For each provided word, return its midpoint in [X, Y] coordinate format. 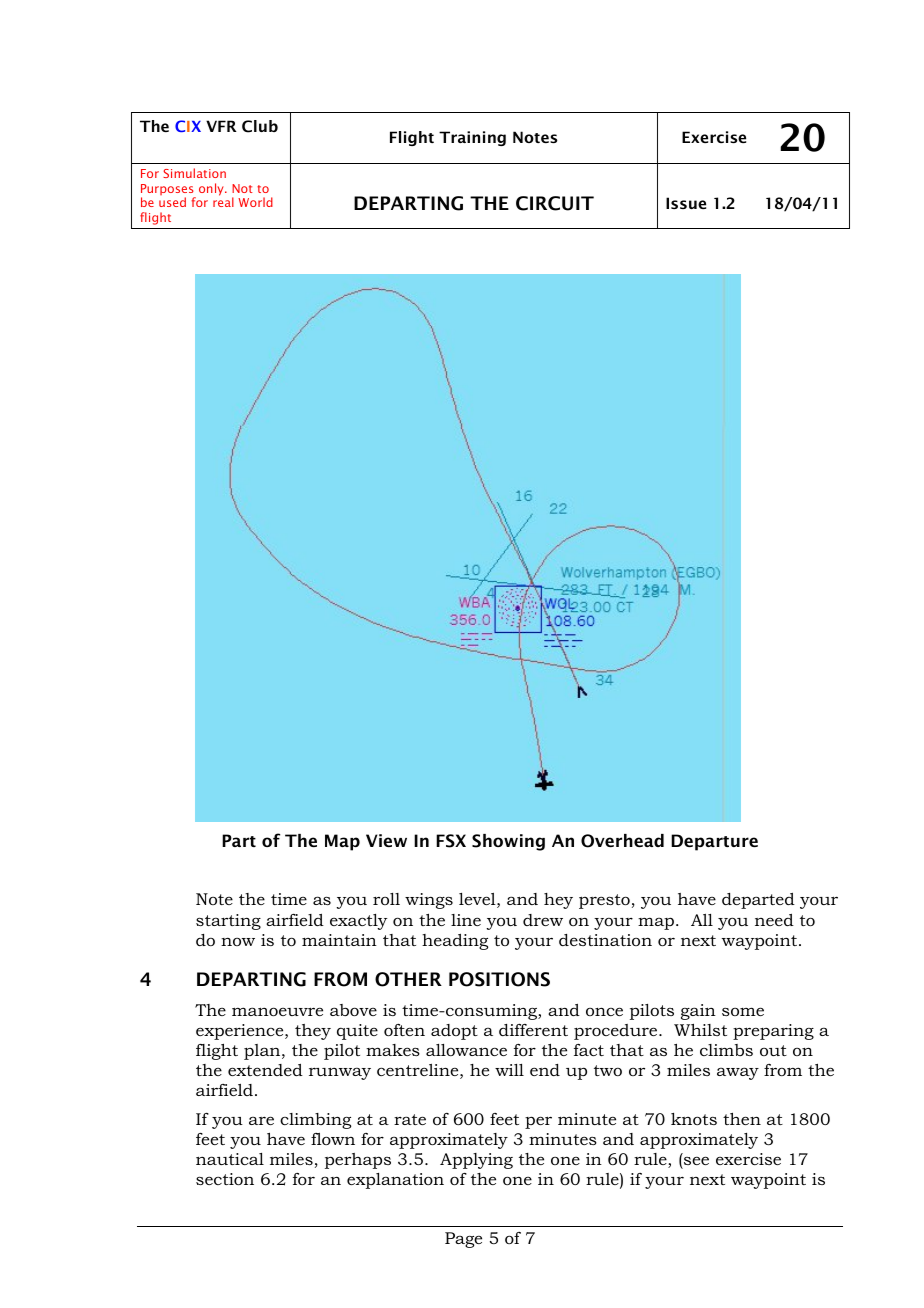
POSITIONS [499, 979]
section [225, 1179]
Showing [508, 842]
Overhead [622, 841]
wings [429, 901]
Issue [686, 203]
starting [228, 922]
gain [698, 1012]
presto [604, 901]
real [223, 202]
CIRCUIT [555, 203]
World [255, 202]
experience [241, 1032]
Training [472, 138]
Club [260, 126]
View [386, 840]
